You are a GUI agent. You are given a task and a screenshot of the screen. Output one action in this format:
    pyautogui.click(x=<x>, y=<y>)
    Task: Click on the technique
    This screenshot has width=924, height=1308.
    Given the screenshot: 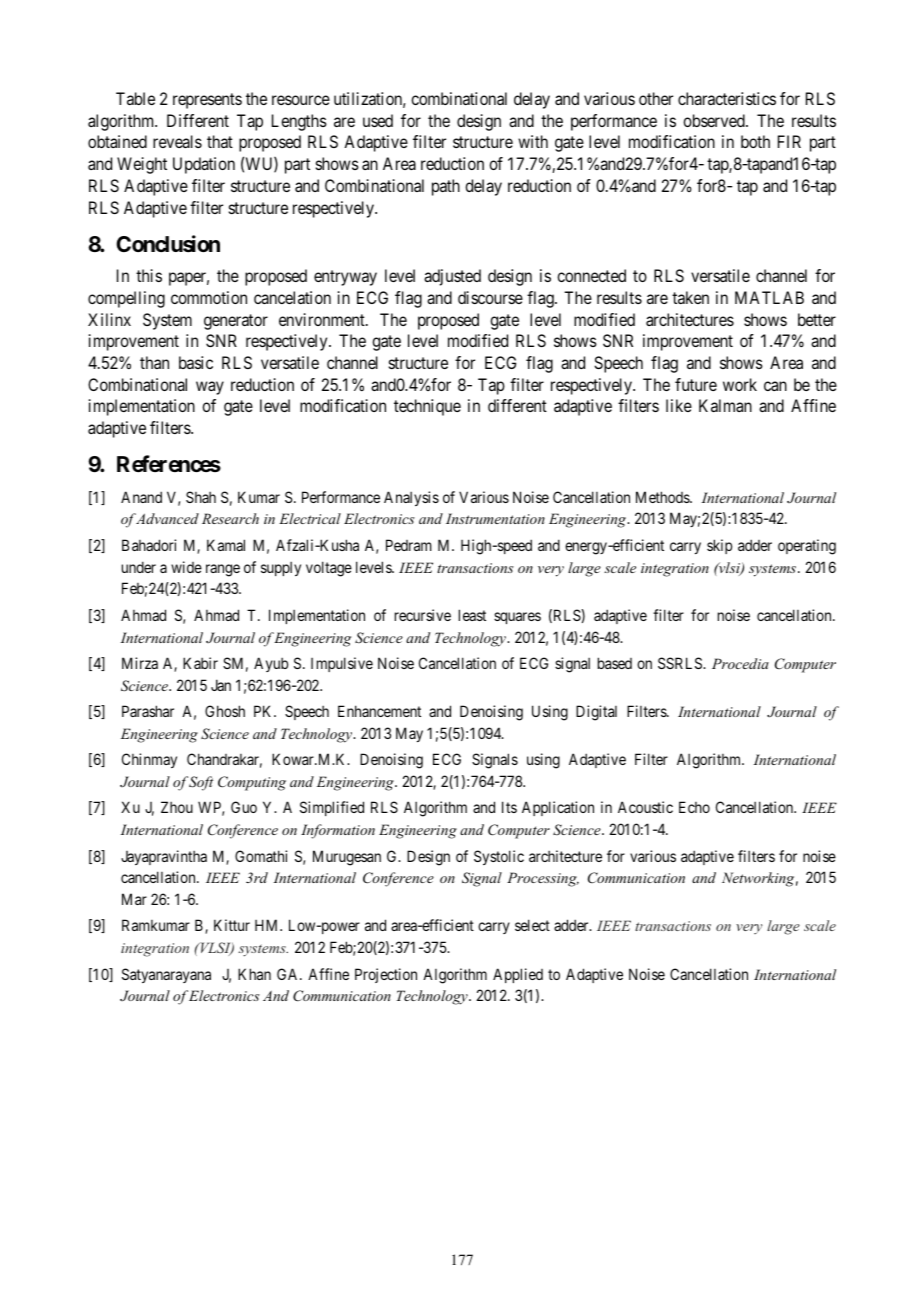 What is the action you would take?
    pyautogui.click(x=427, y=407)
